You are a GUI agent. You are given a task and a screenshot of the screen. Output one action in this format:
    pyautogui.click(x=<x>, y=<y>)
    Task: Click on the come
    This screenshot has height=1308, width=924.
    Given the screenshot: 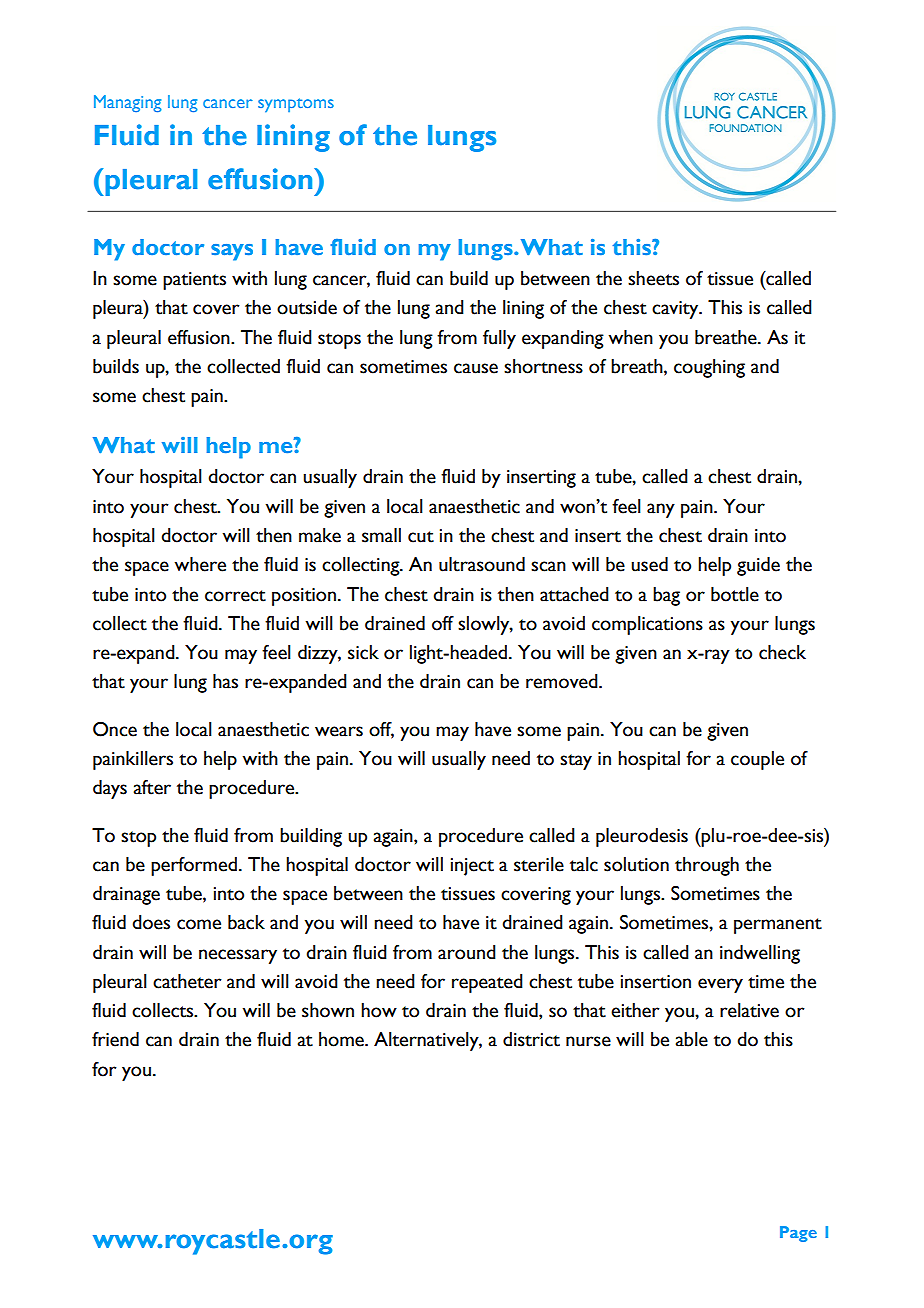 What is the action you would take?
    pyautogui.click(x=199, y=924)
